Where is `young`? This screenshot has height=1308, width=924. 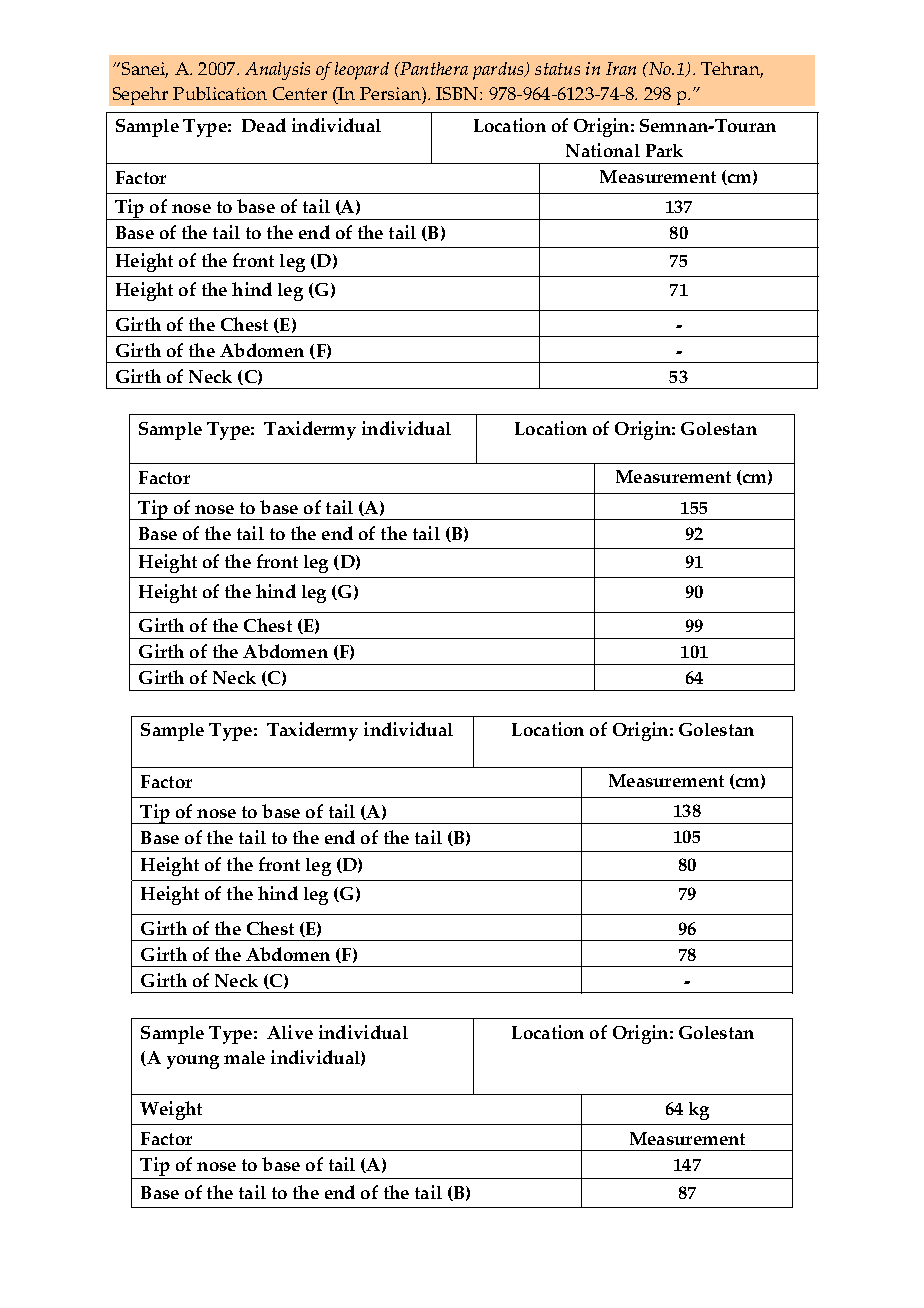
young is located at coordinates (193, 1062).
